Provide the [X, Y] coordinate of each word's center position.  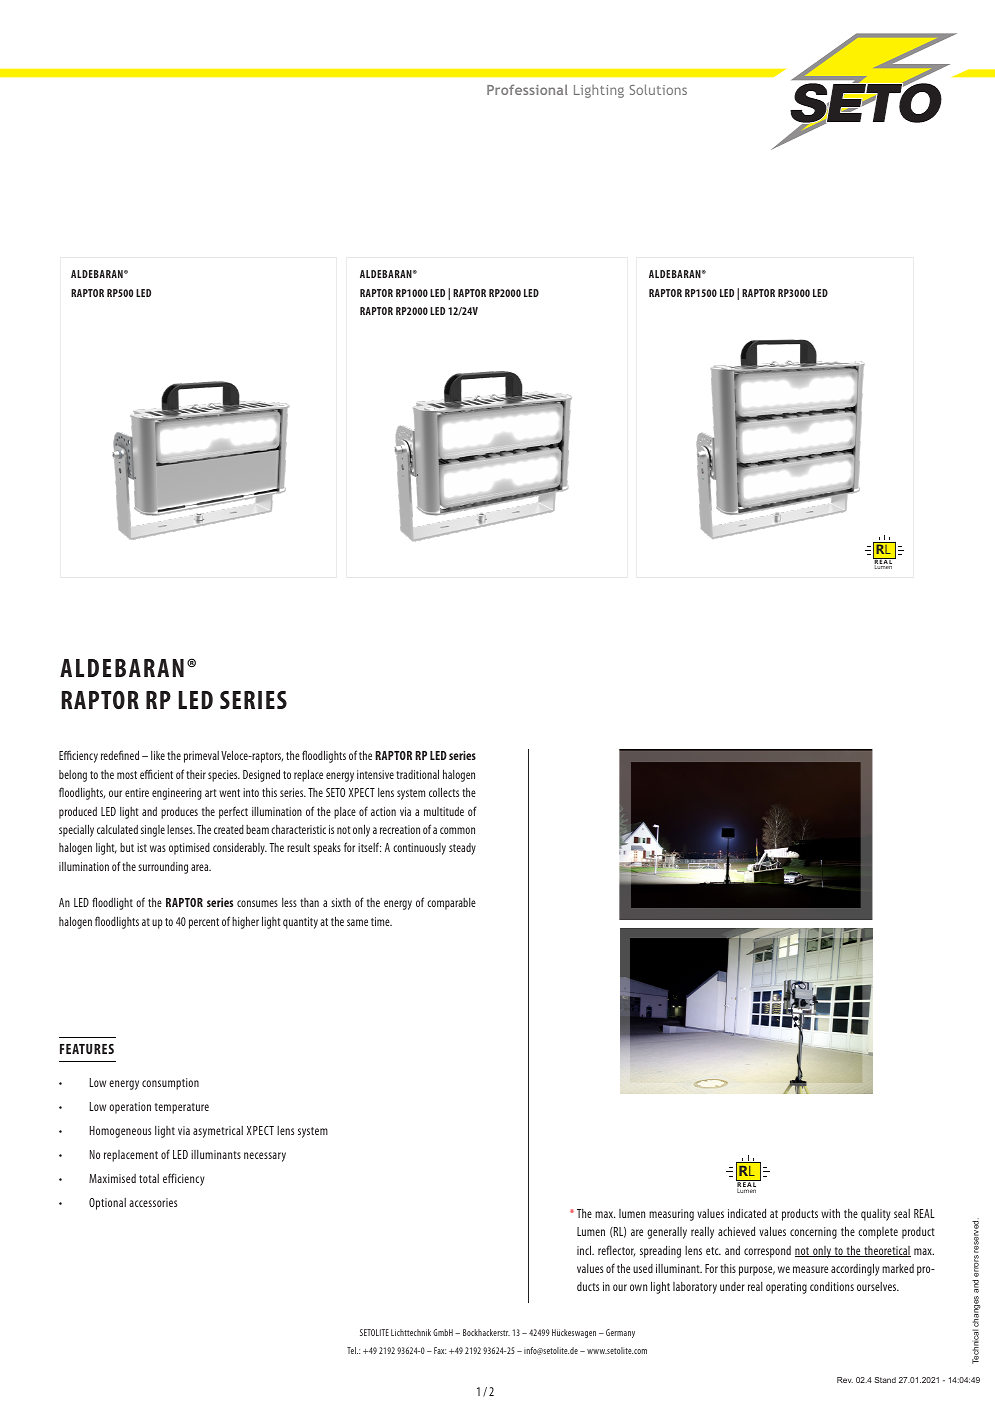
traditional [417, 774]
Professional [527, 89]
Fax [440, 1350]
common [457, 830]
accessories [153, 1202]
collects [444, 792]
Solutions [658, 89]
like [158, 755]
